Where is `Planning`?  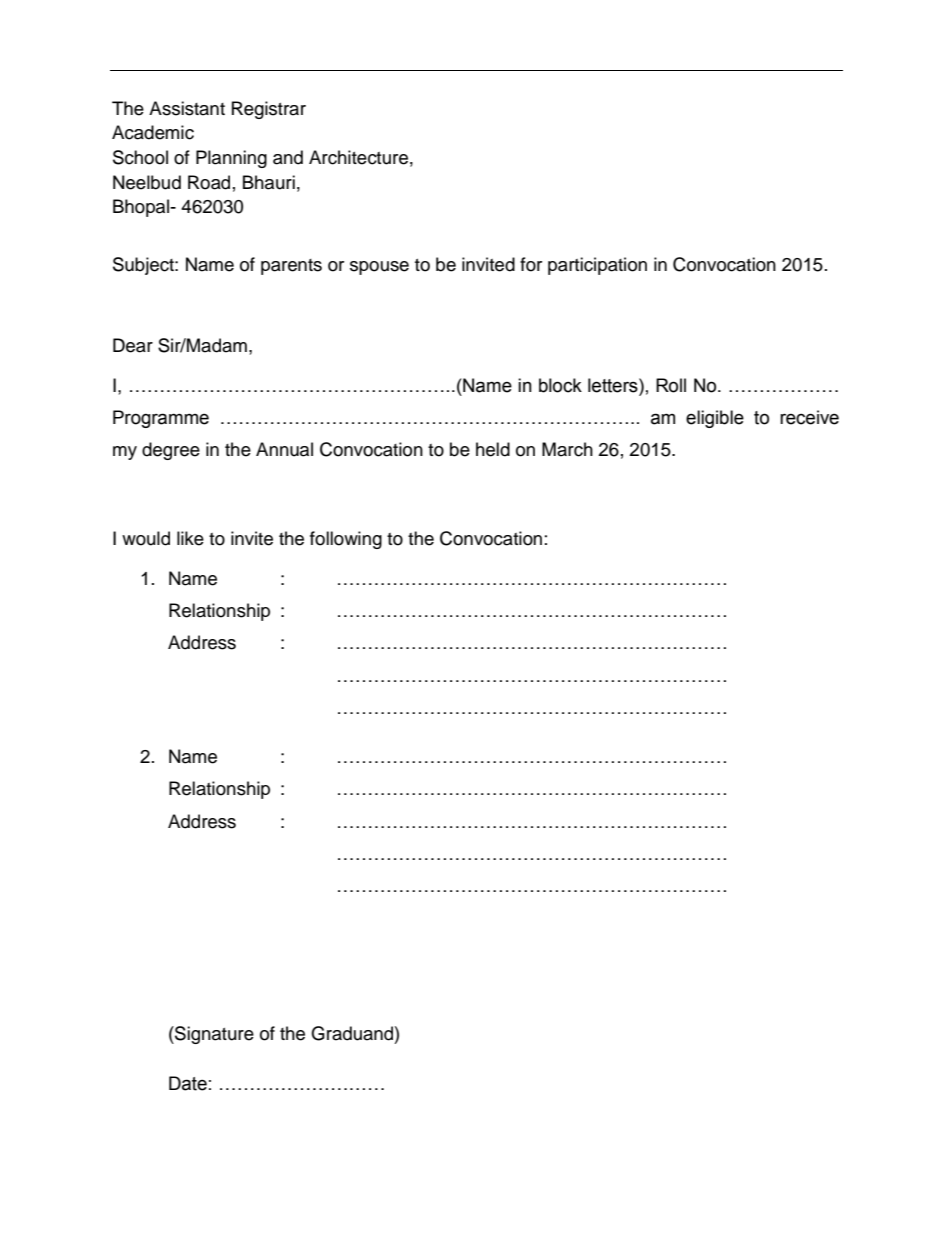 Planning is located at coordinates (231, 159).
